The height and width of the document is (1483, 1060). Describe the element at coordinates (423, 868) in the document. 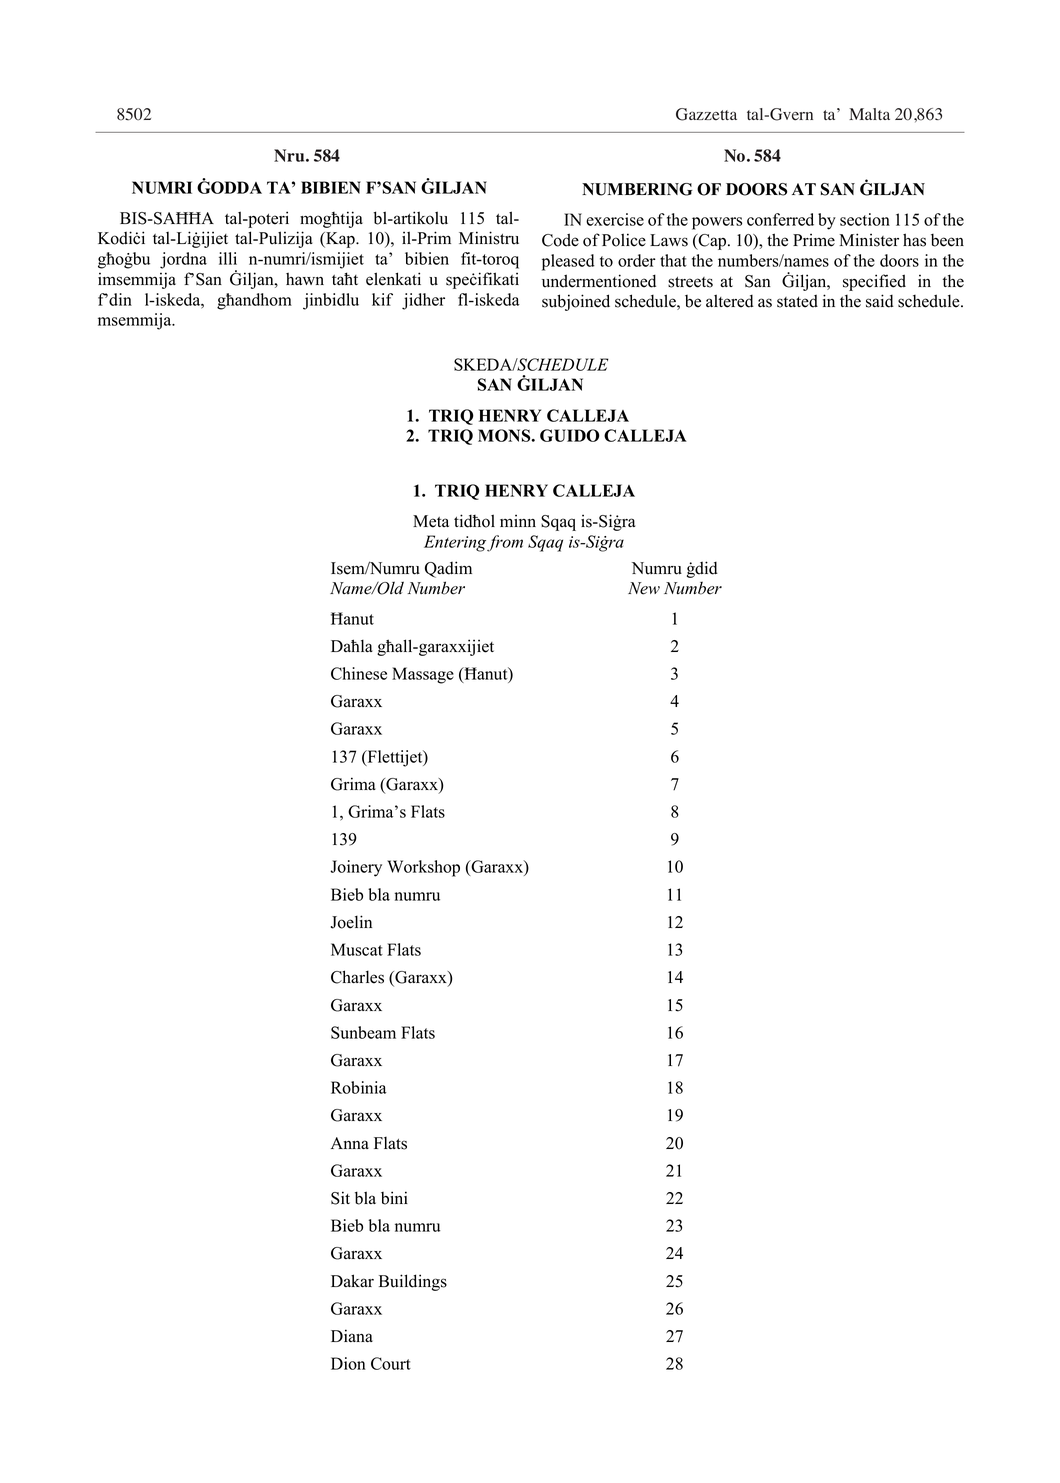

I see `Workshop` at that location.
